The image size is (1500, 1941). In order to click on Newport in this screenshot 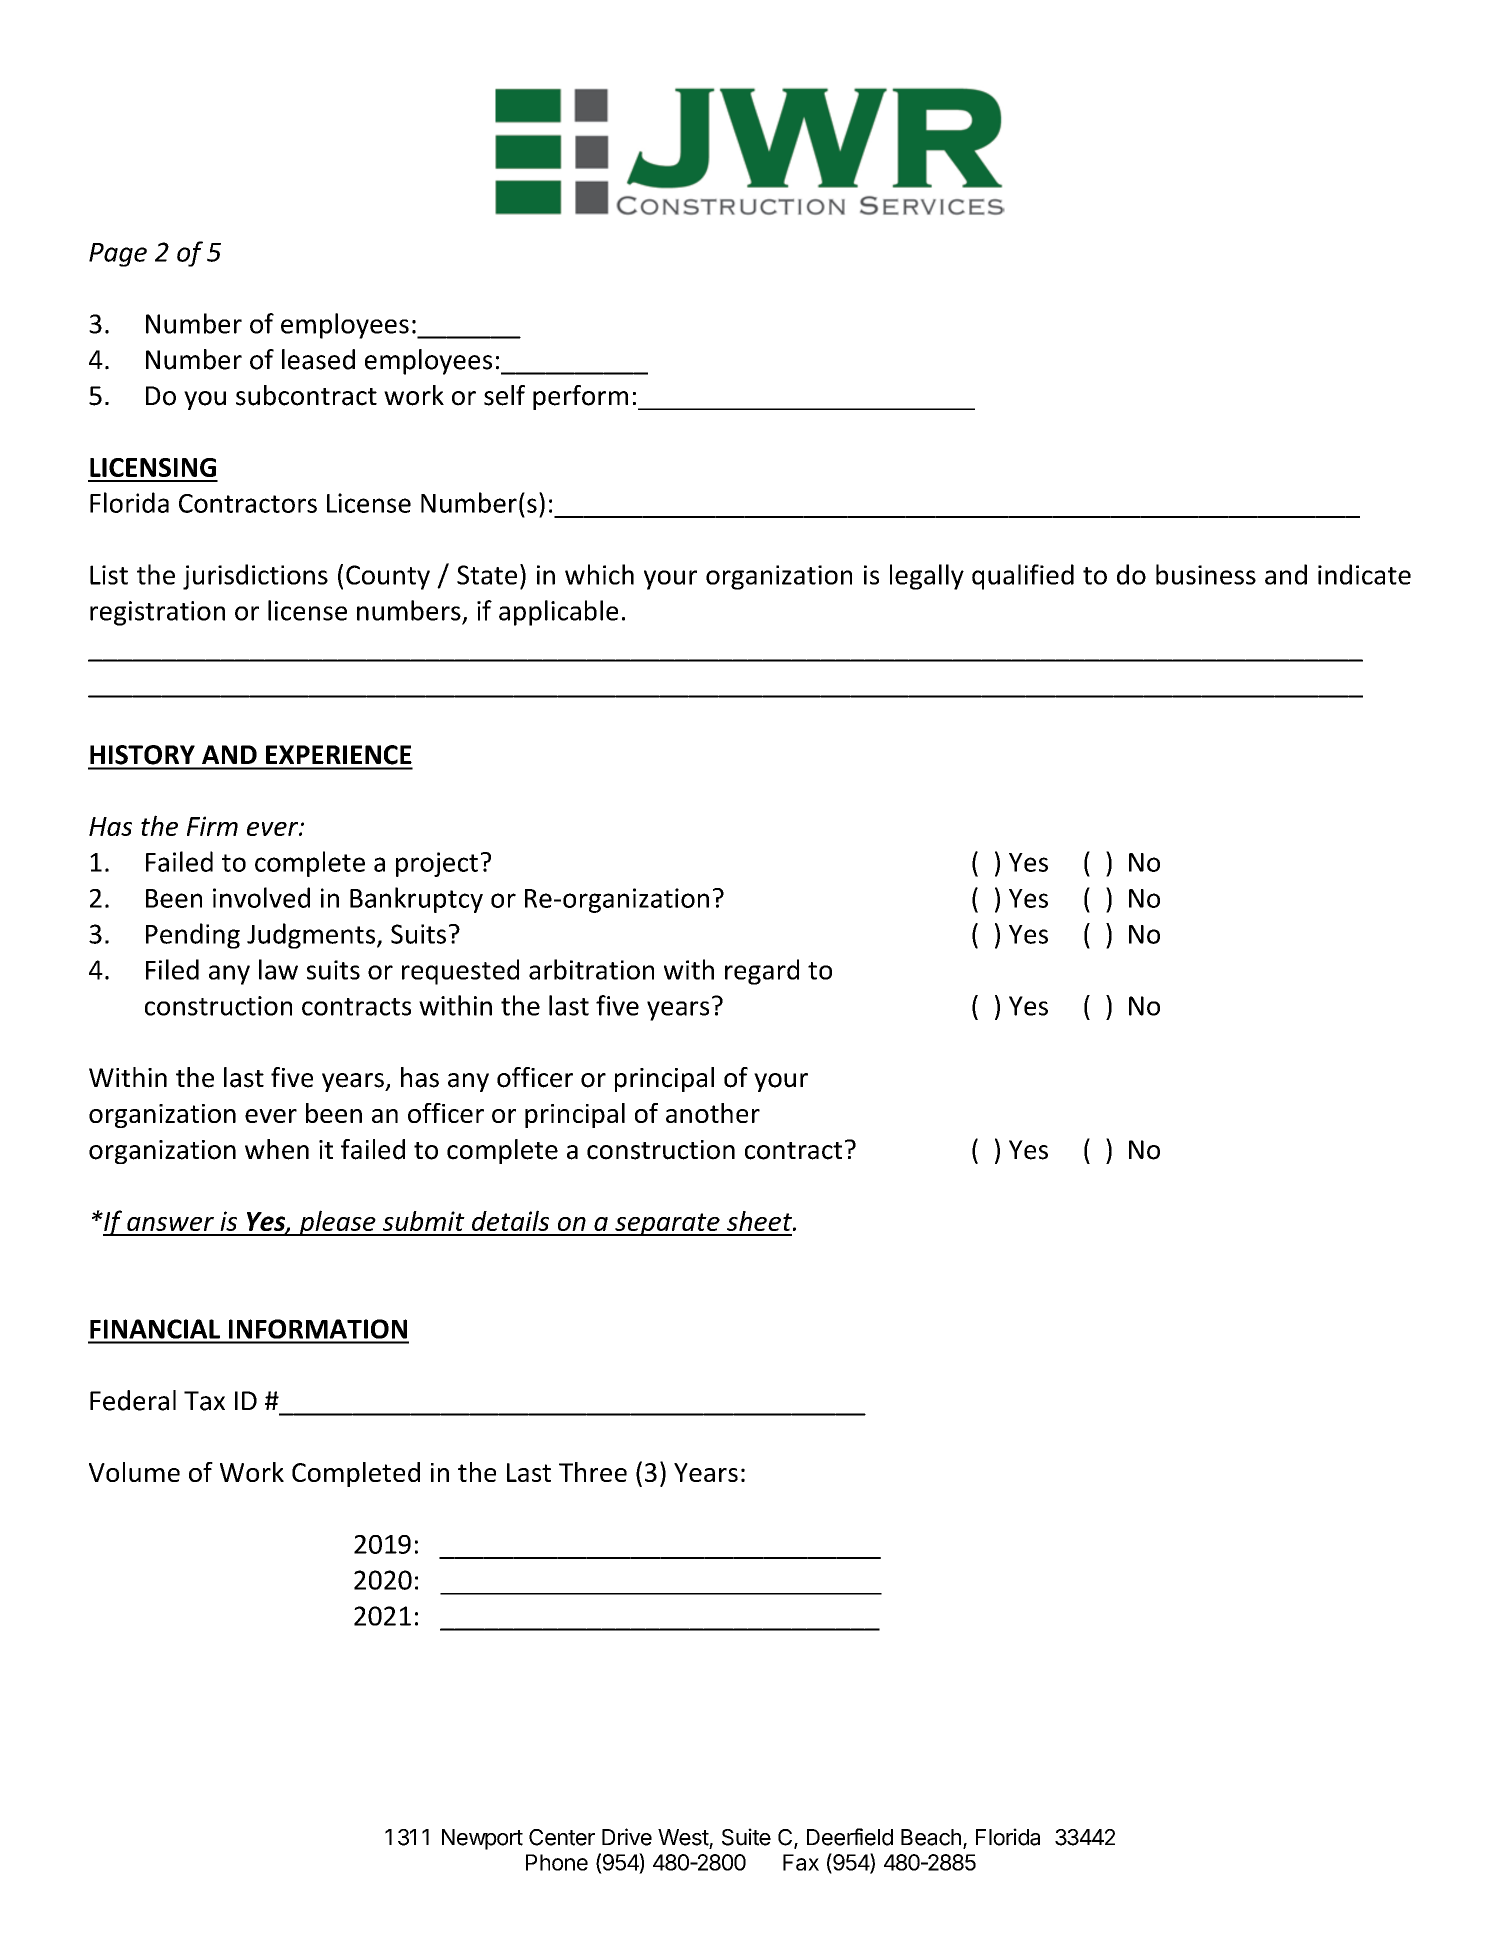, I will do `click(482, 1839)`.
